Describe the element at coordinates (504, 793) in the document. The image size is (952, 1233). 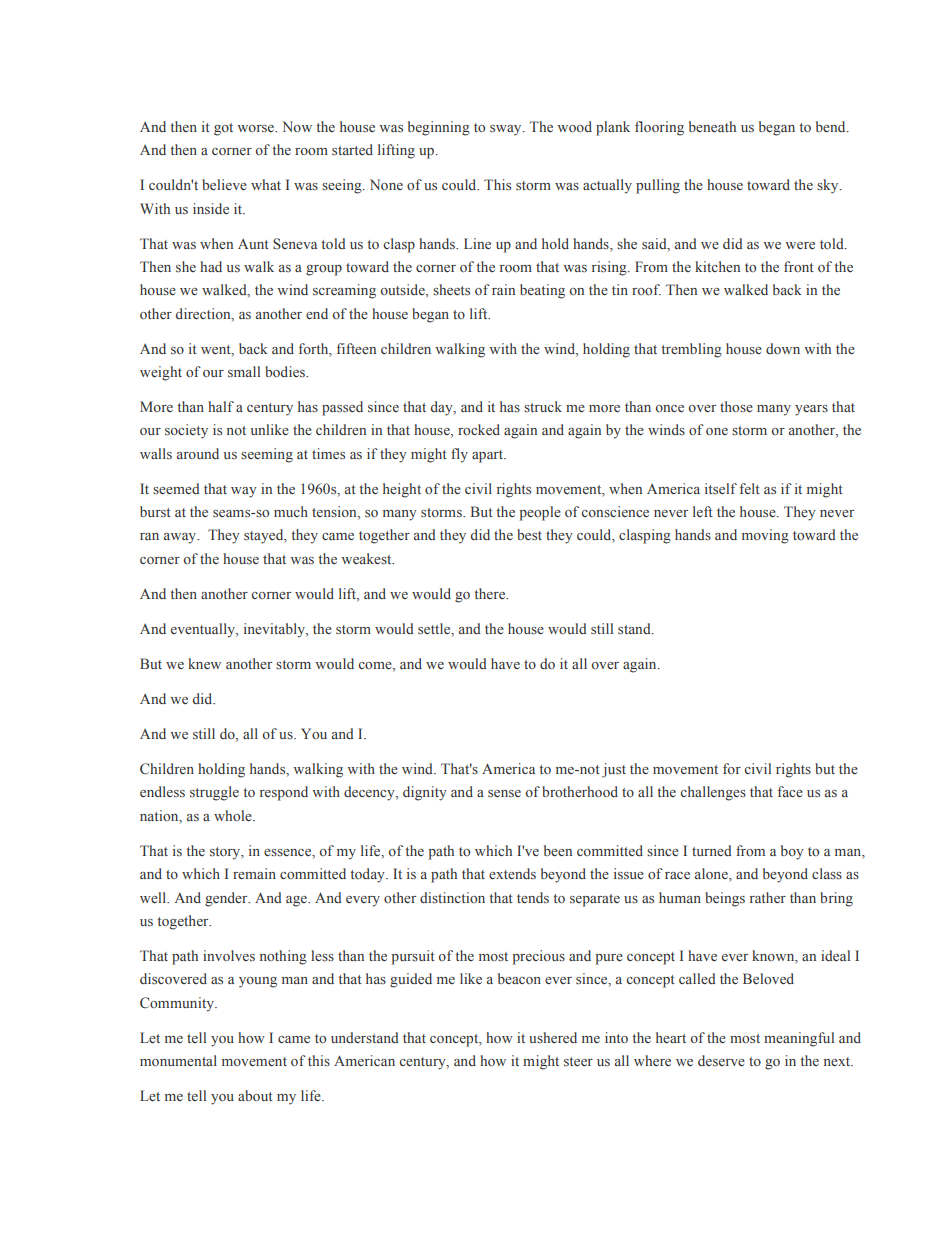
I see `sense` at that location.
